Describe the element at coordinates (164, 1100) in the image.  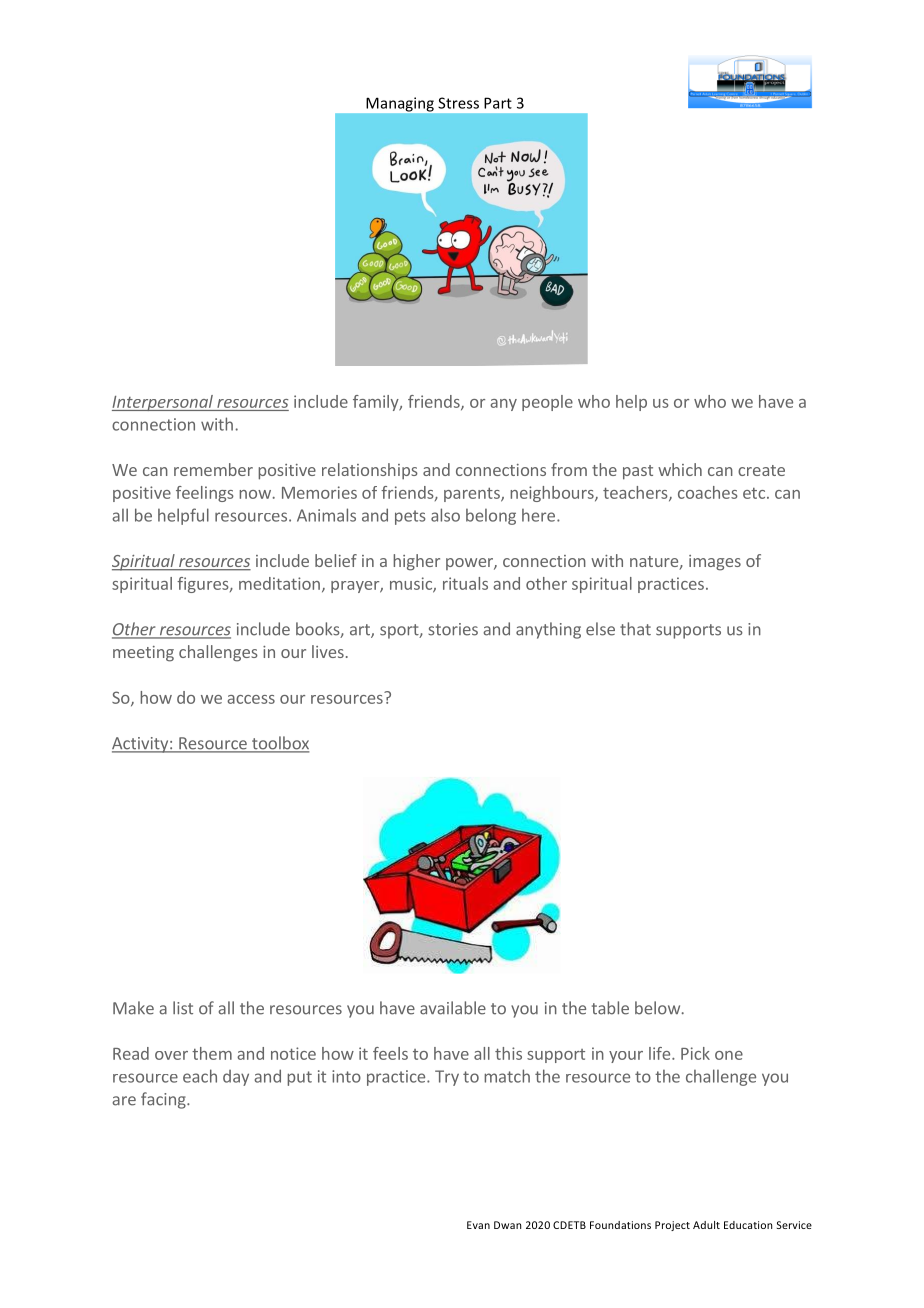
I see `facing` at that location.
